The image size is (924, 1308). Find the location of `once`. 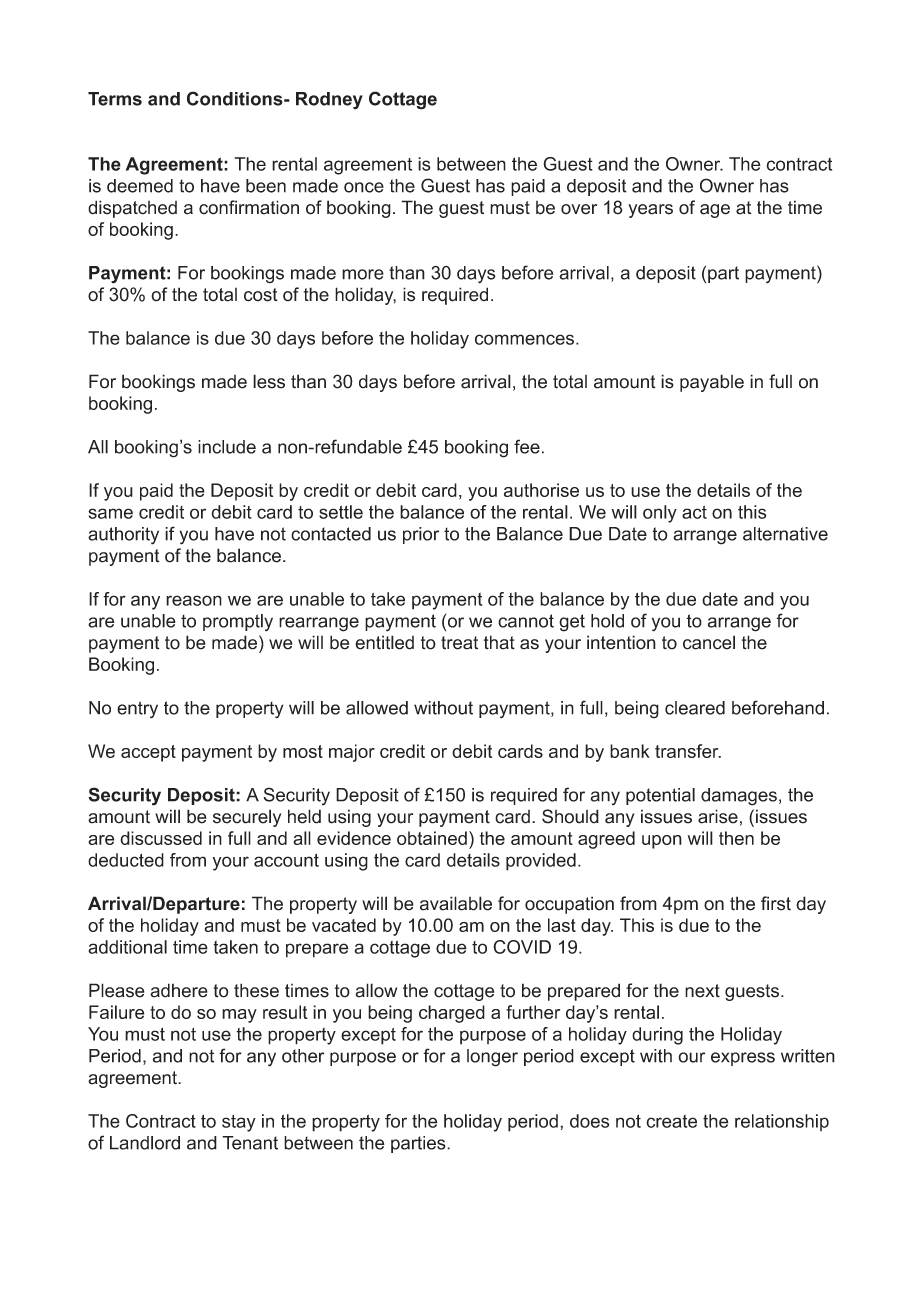

once is located at coordinates (364, 187).
